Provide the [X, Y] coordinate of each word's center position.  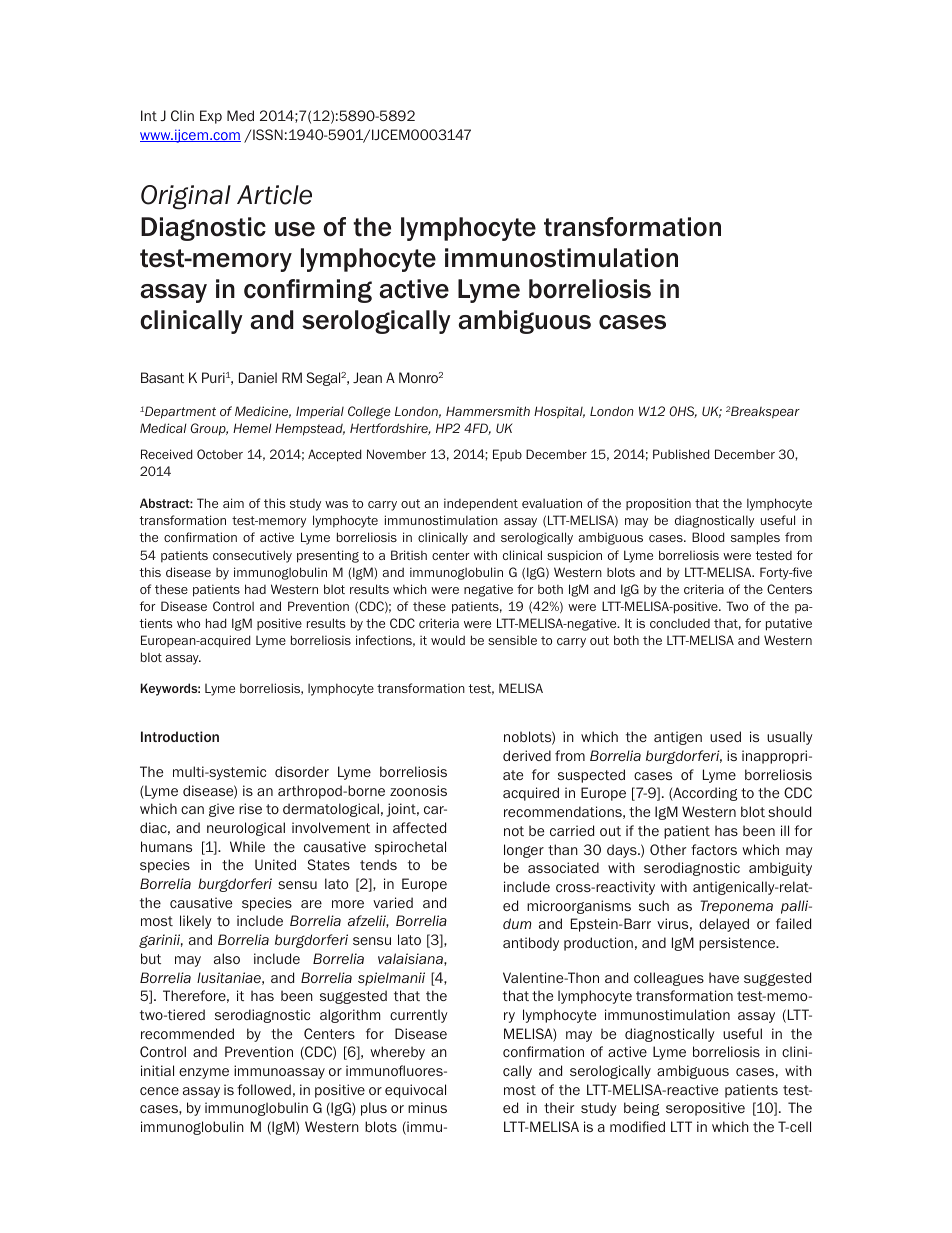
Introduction [180, 736]
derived [527, 755]
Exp [211, 117]
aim [233, 503]
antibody [531, 944]
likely [196, 922]
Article [274, 195]
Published [681, 454]
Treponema [736, 907]
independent [481, 504]
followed [264, 1089]
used [725, 736]
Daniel [258, 377]
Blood [708, 537]
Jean [367, 377]
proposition [658, 504]
